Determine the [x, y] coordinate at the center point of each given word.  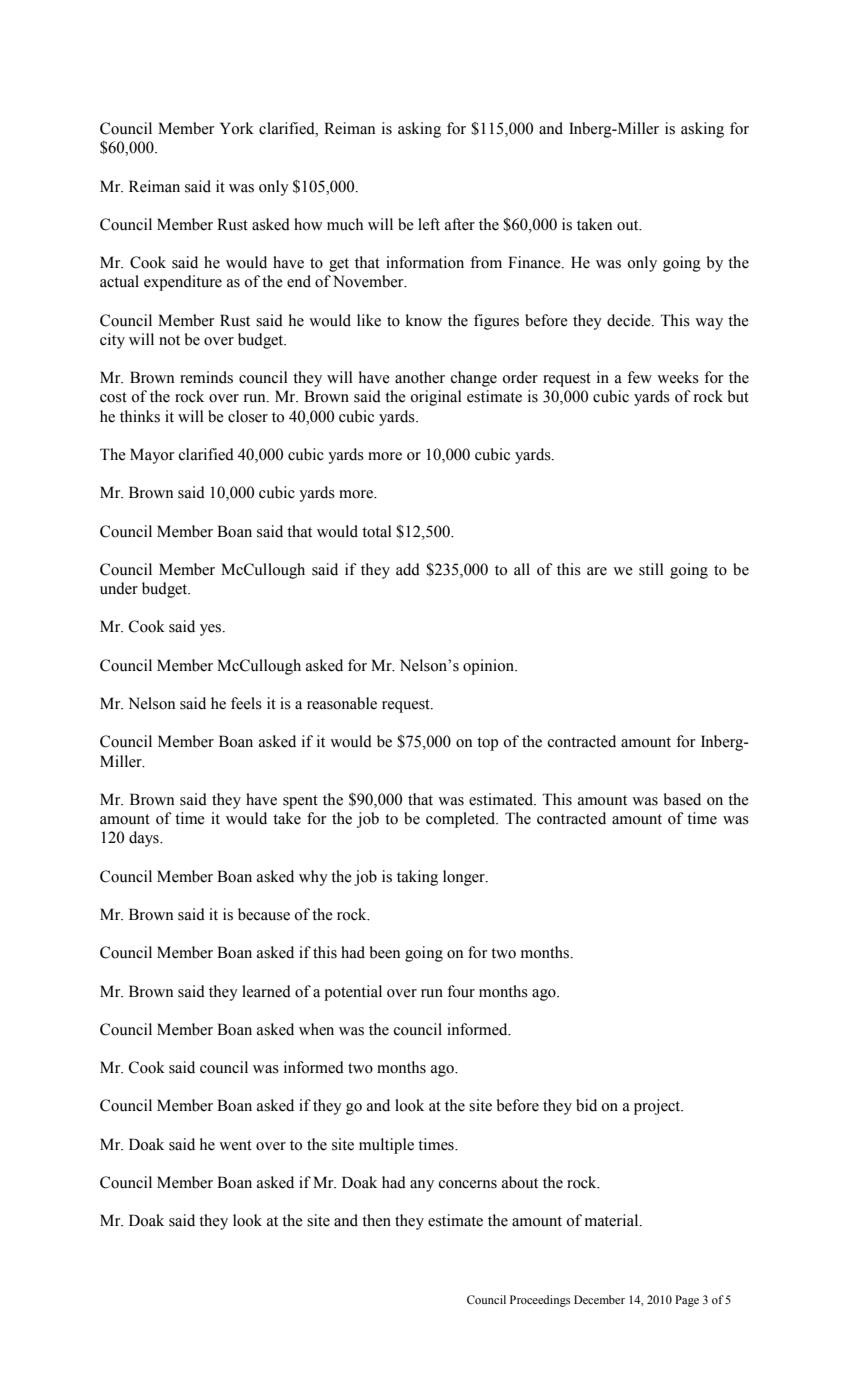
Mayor [152, 456]
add [408, 569]
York [237, 128]
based [682, 799]
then [376, 1220]
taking [417, 878]
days [145, 839]
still [651, 569]
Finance [535, 262]
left [429, 224]
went [235, 1145]
